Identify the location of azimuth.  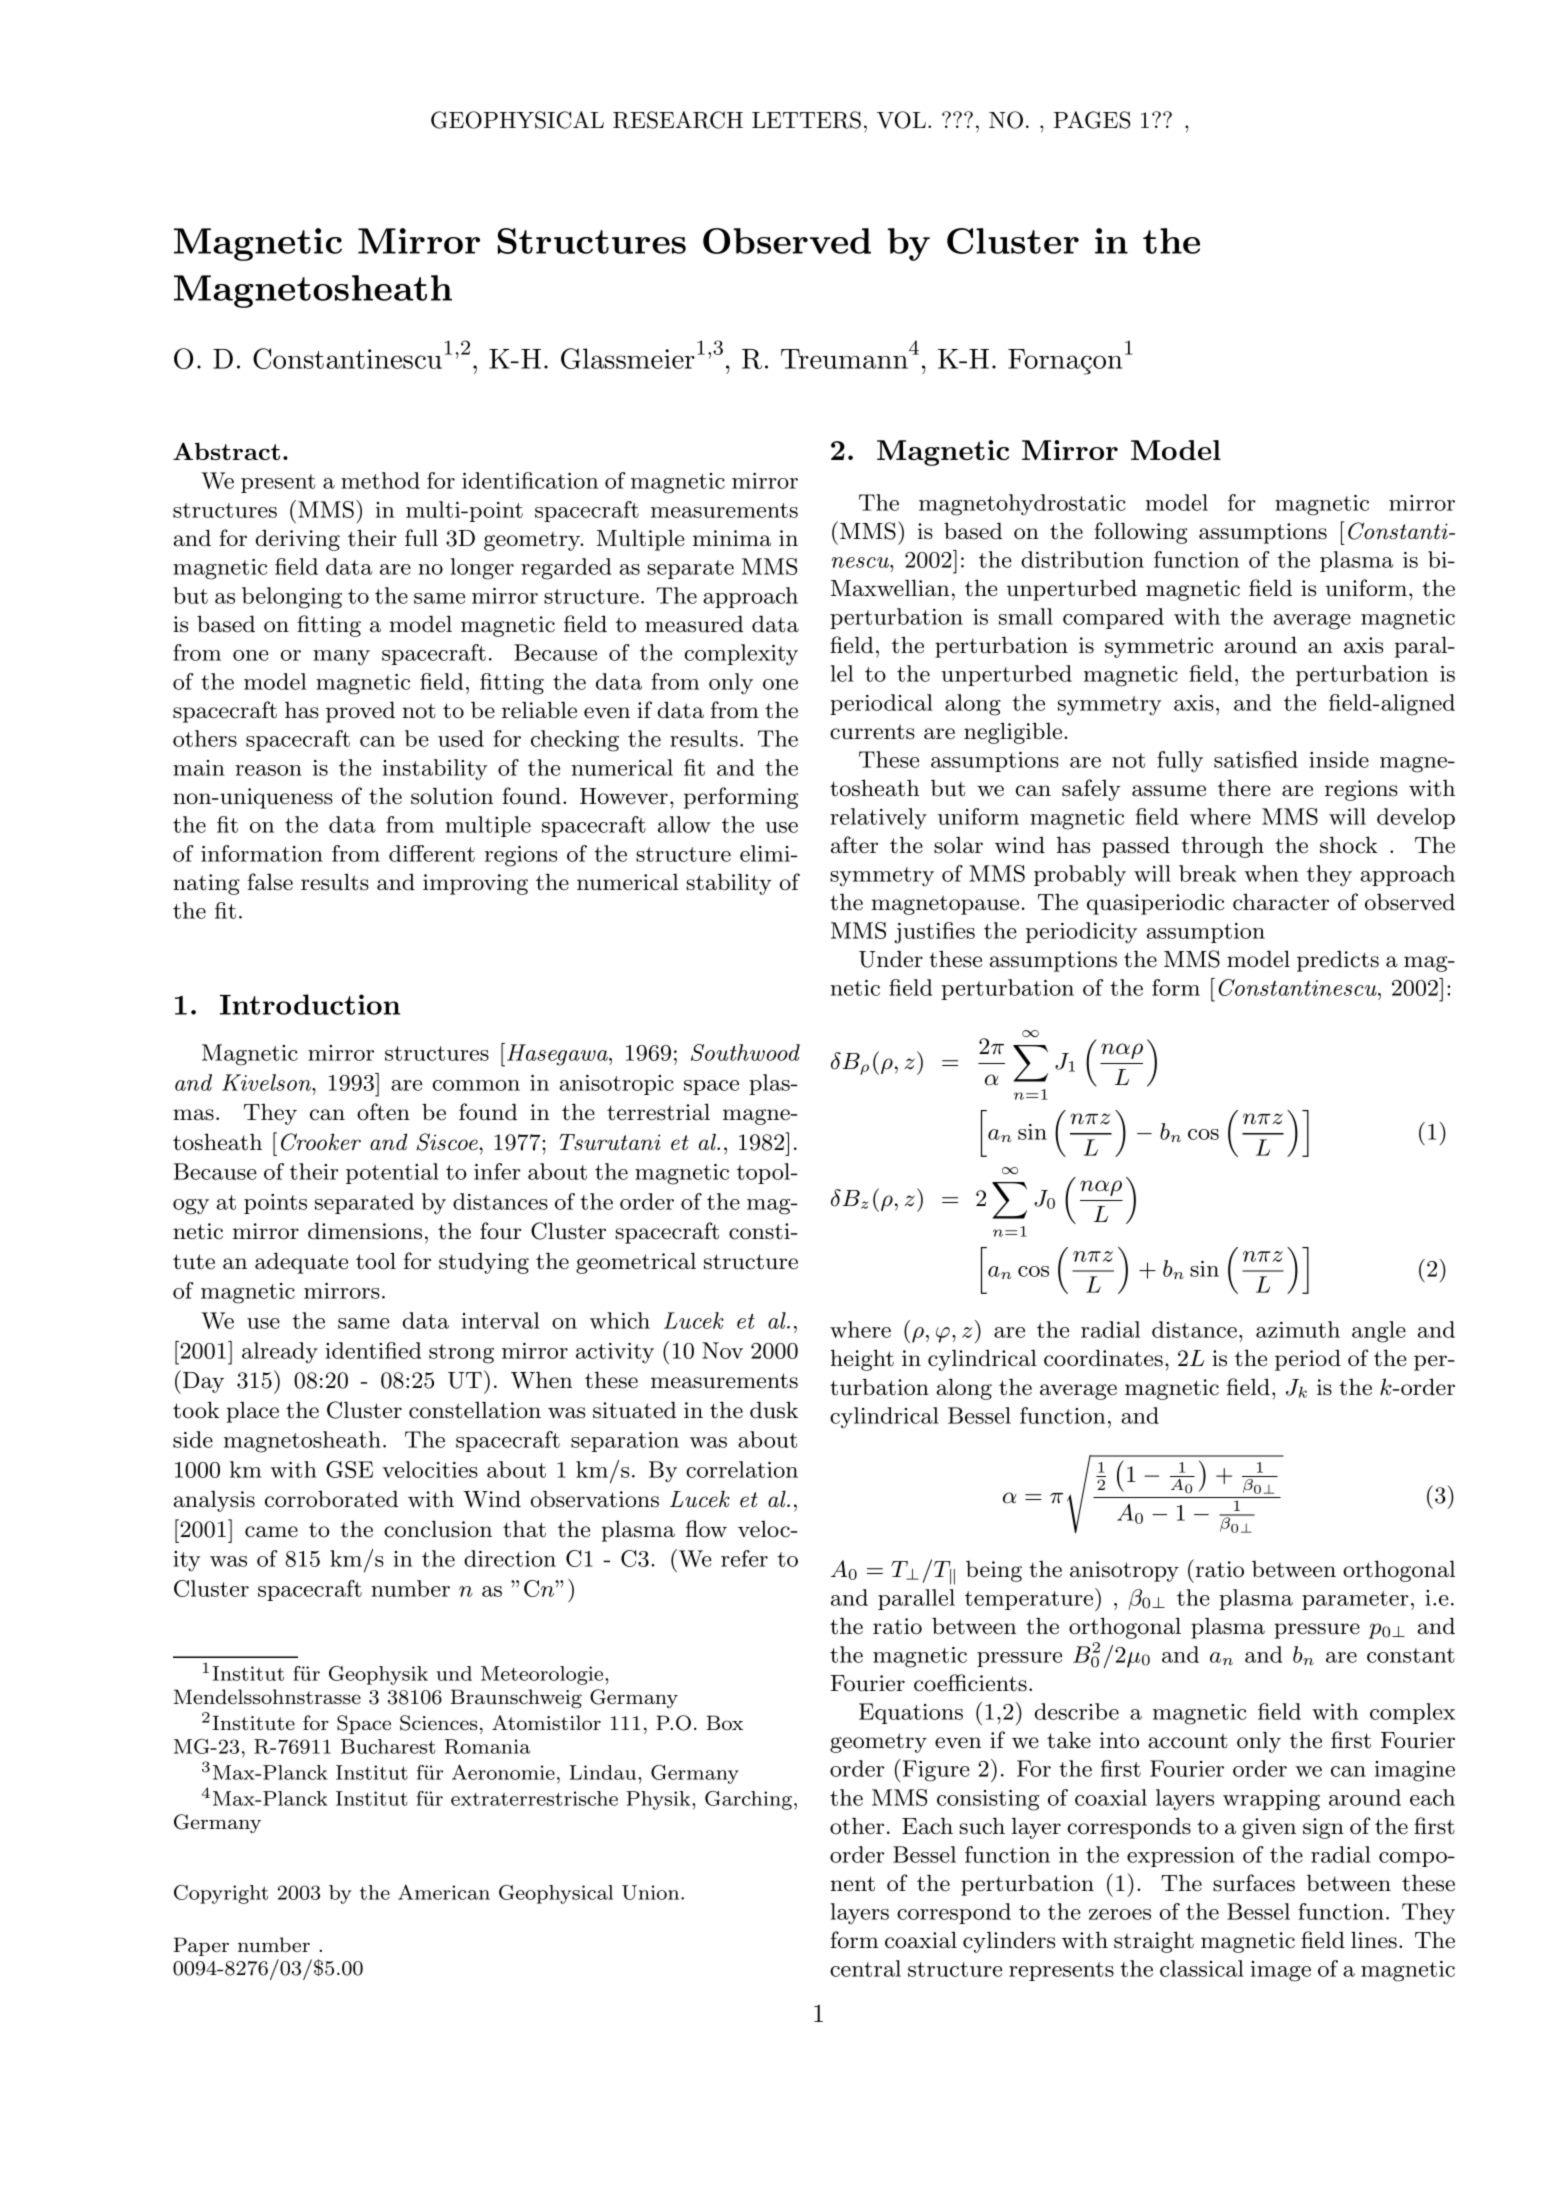
(1298, 1329).
